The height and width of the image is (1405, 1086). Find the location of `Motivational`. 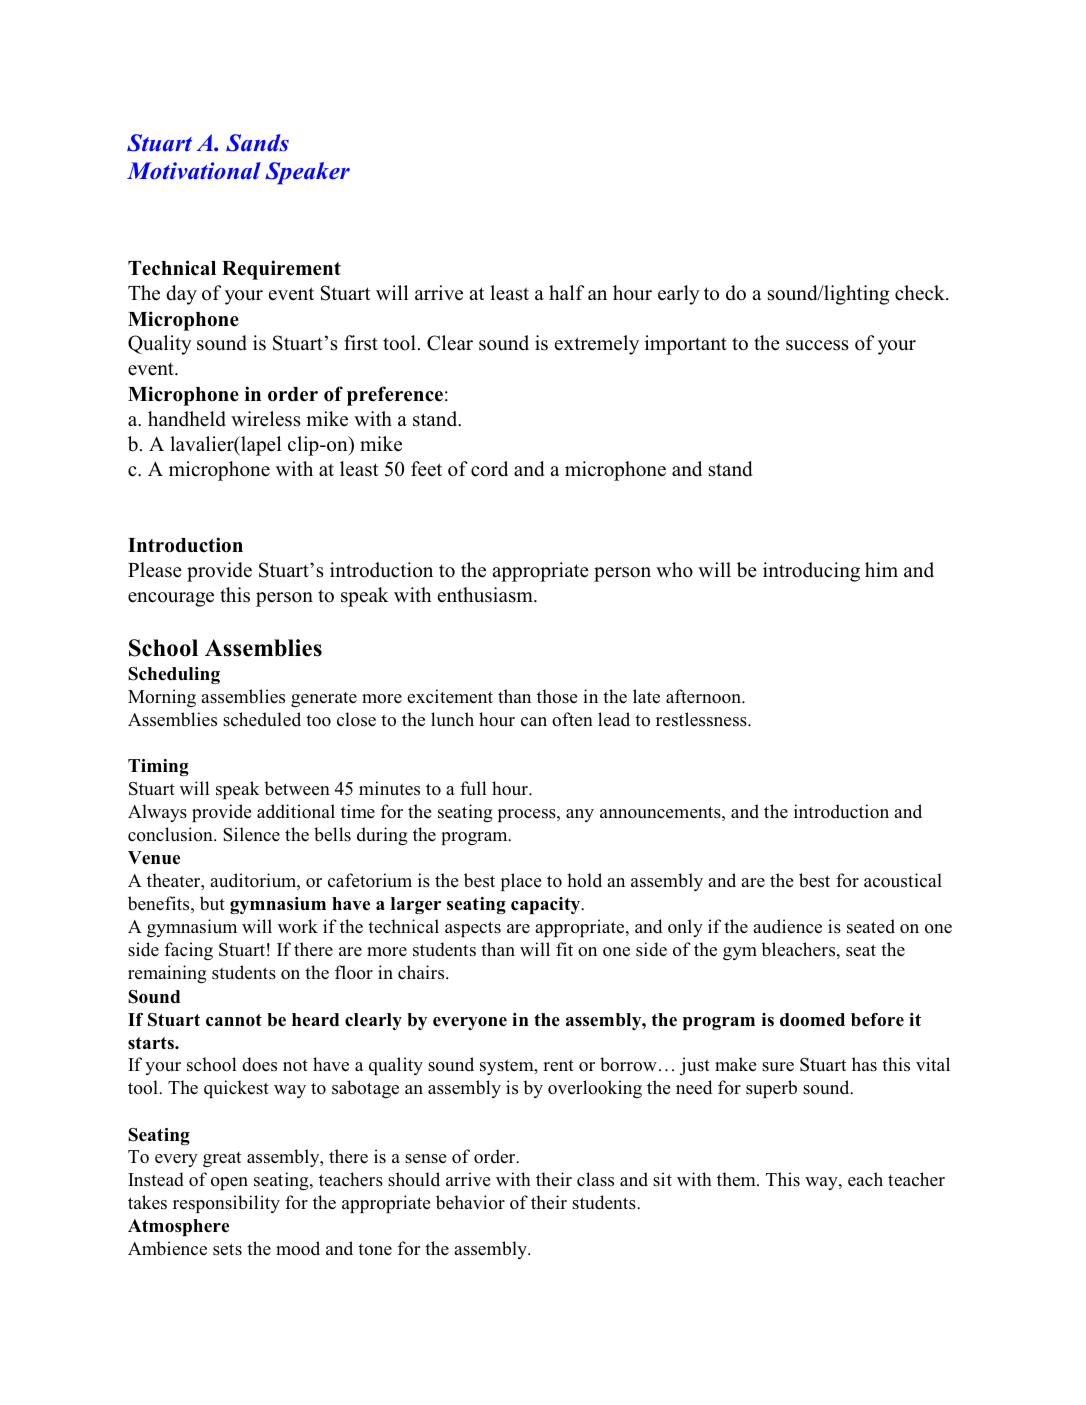

Motivational is located at coordinates (194, 171).
